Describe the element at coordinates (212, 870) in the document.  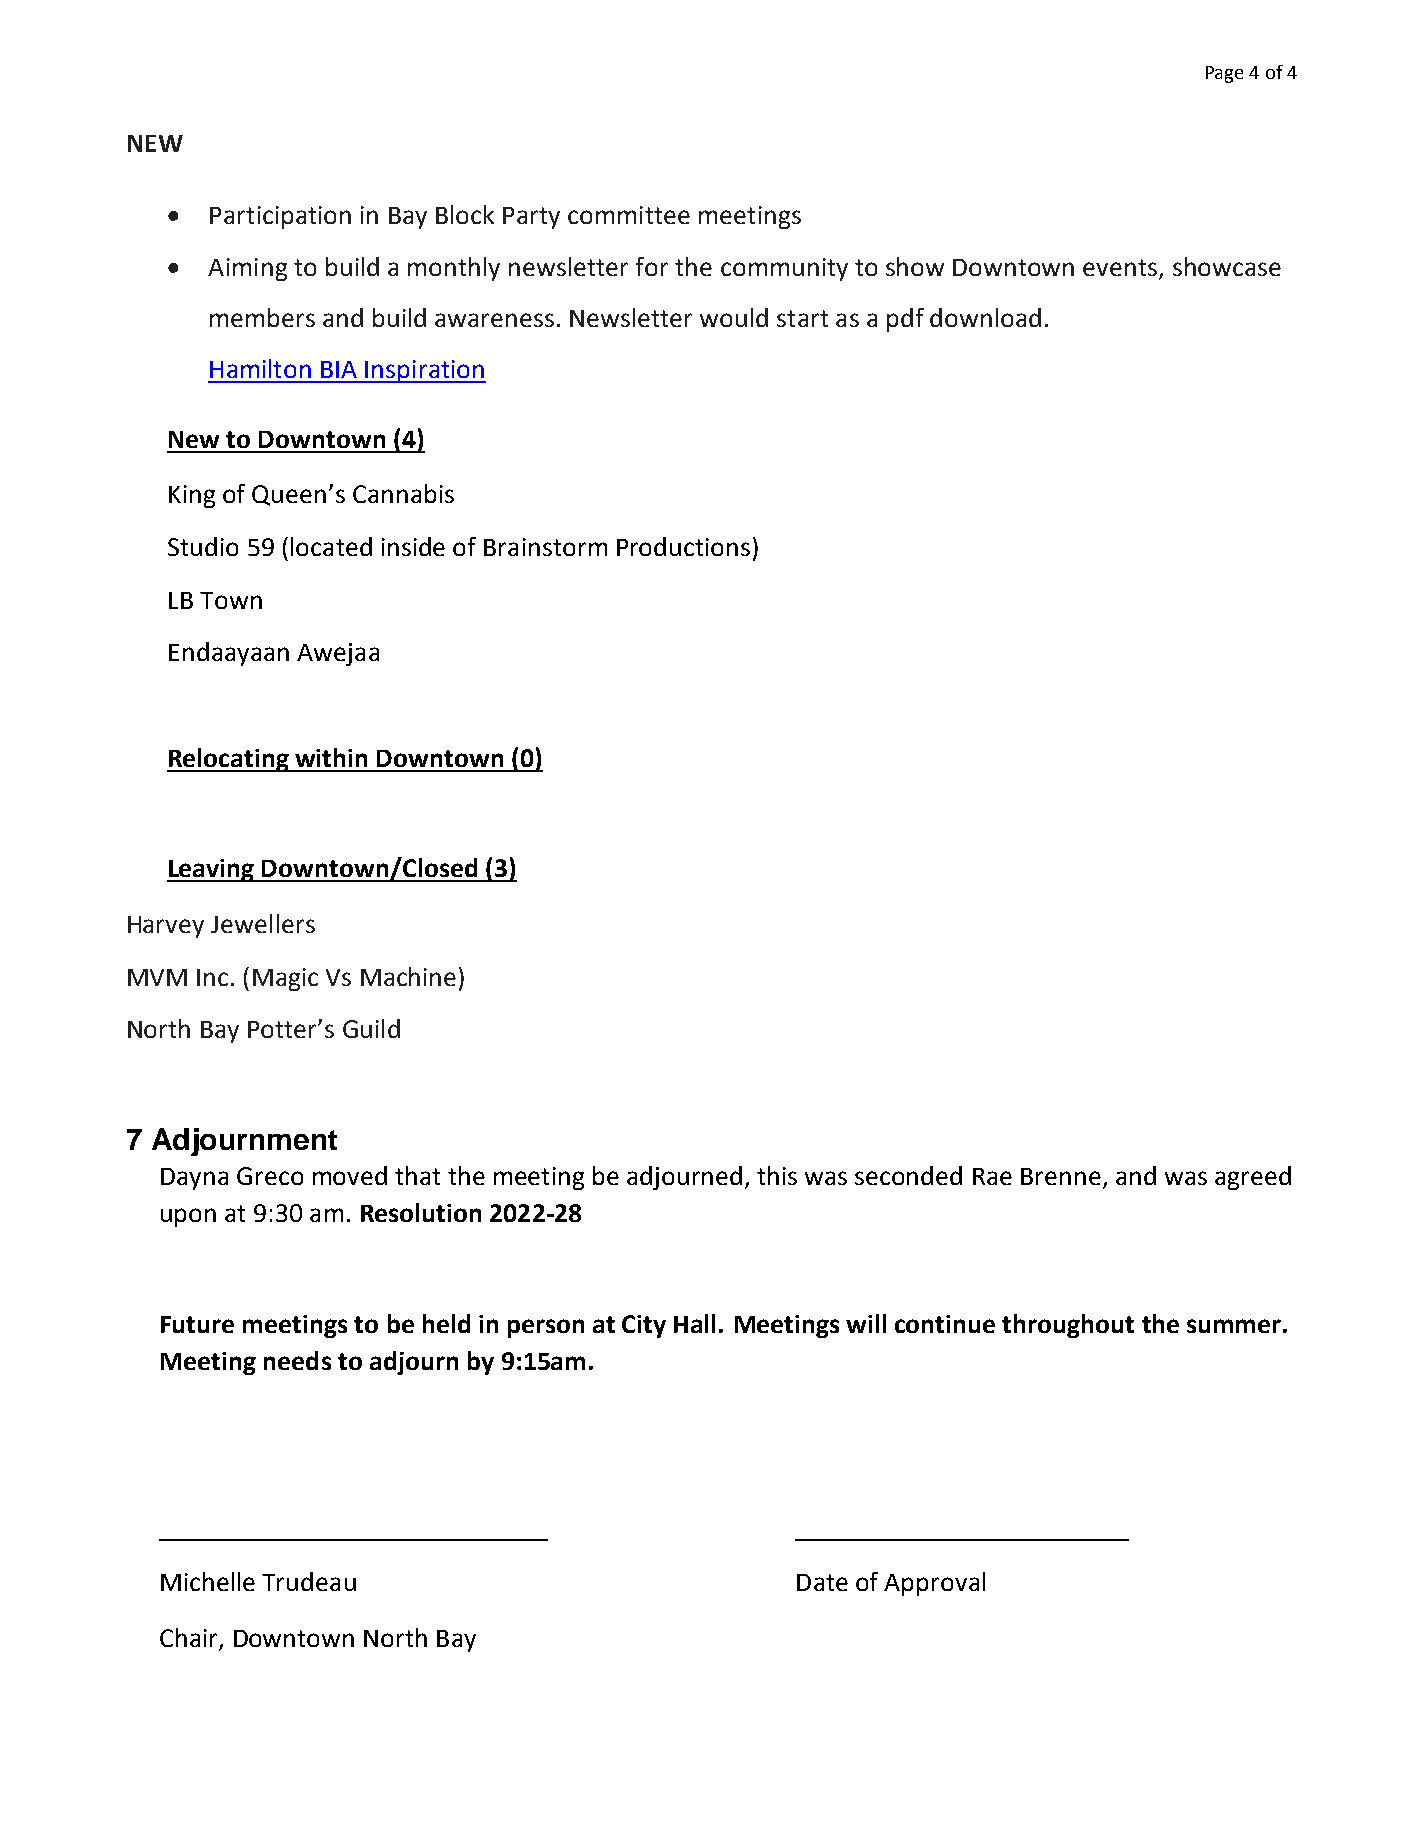
I see `Leaving` at that location.
